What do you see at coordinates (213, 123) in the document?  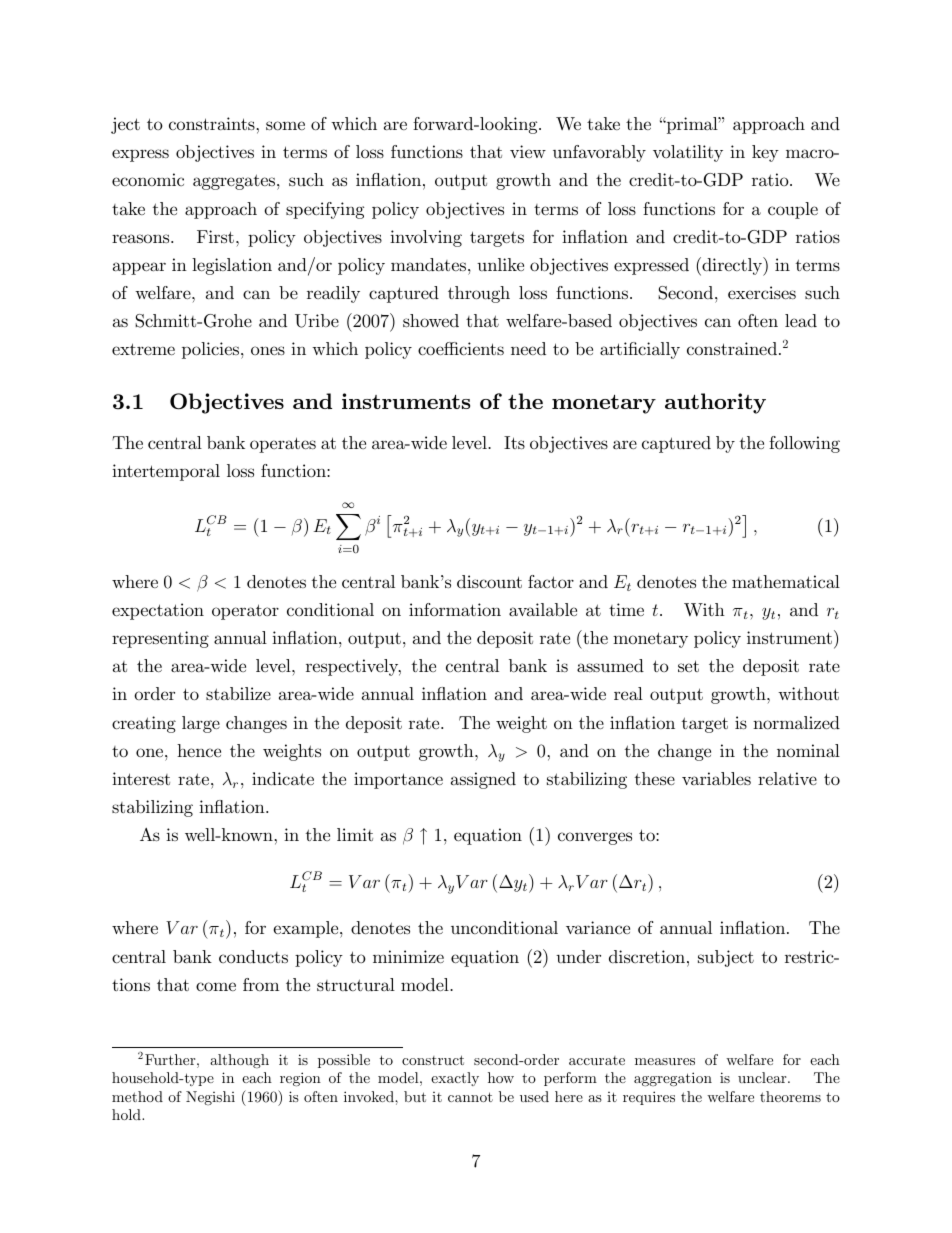 I see `constraints` at bounding box center [213, 123].
